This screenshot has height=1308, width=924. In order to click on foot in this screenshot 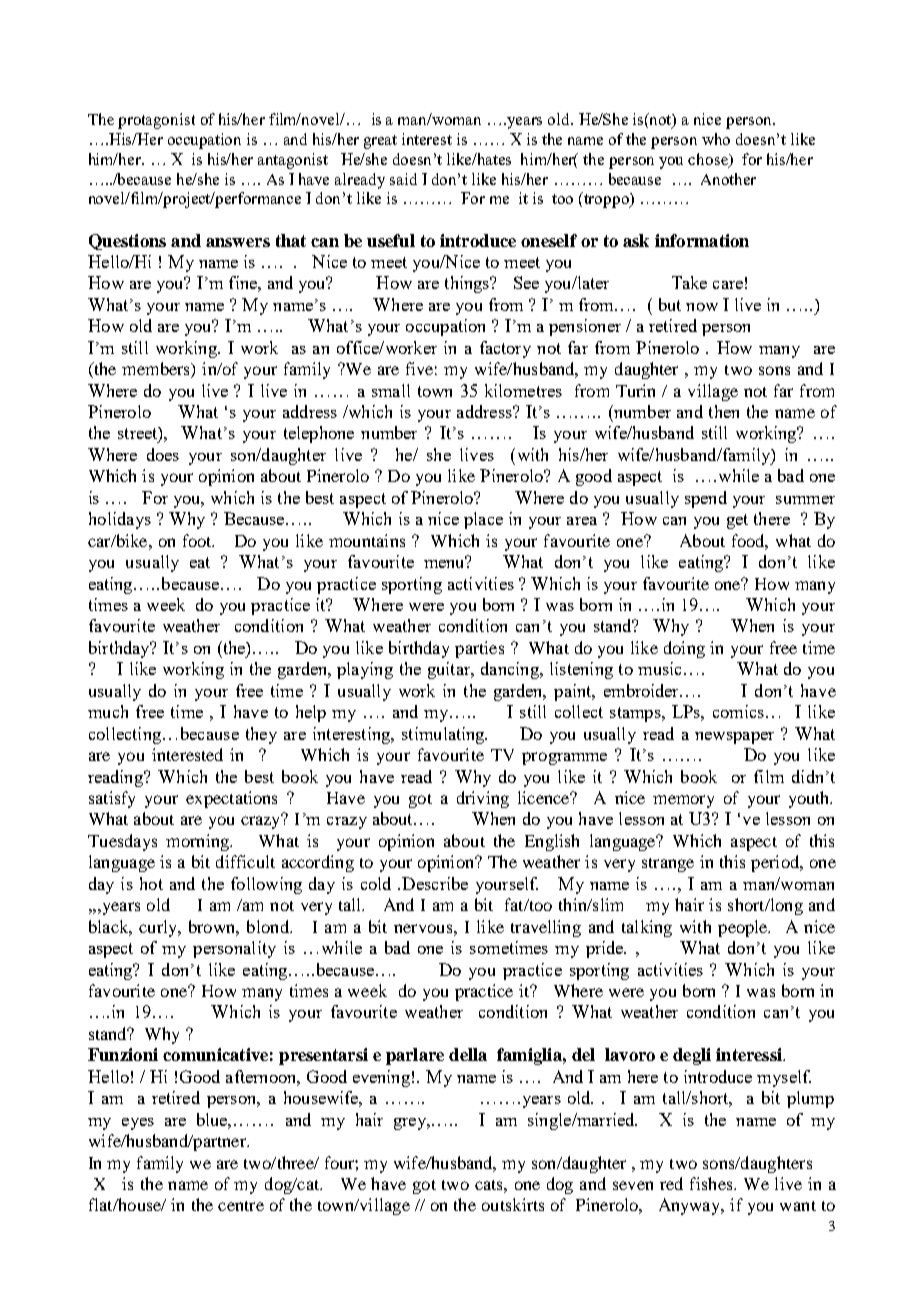, I will do `click(198, 540)`.
